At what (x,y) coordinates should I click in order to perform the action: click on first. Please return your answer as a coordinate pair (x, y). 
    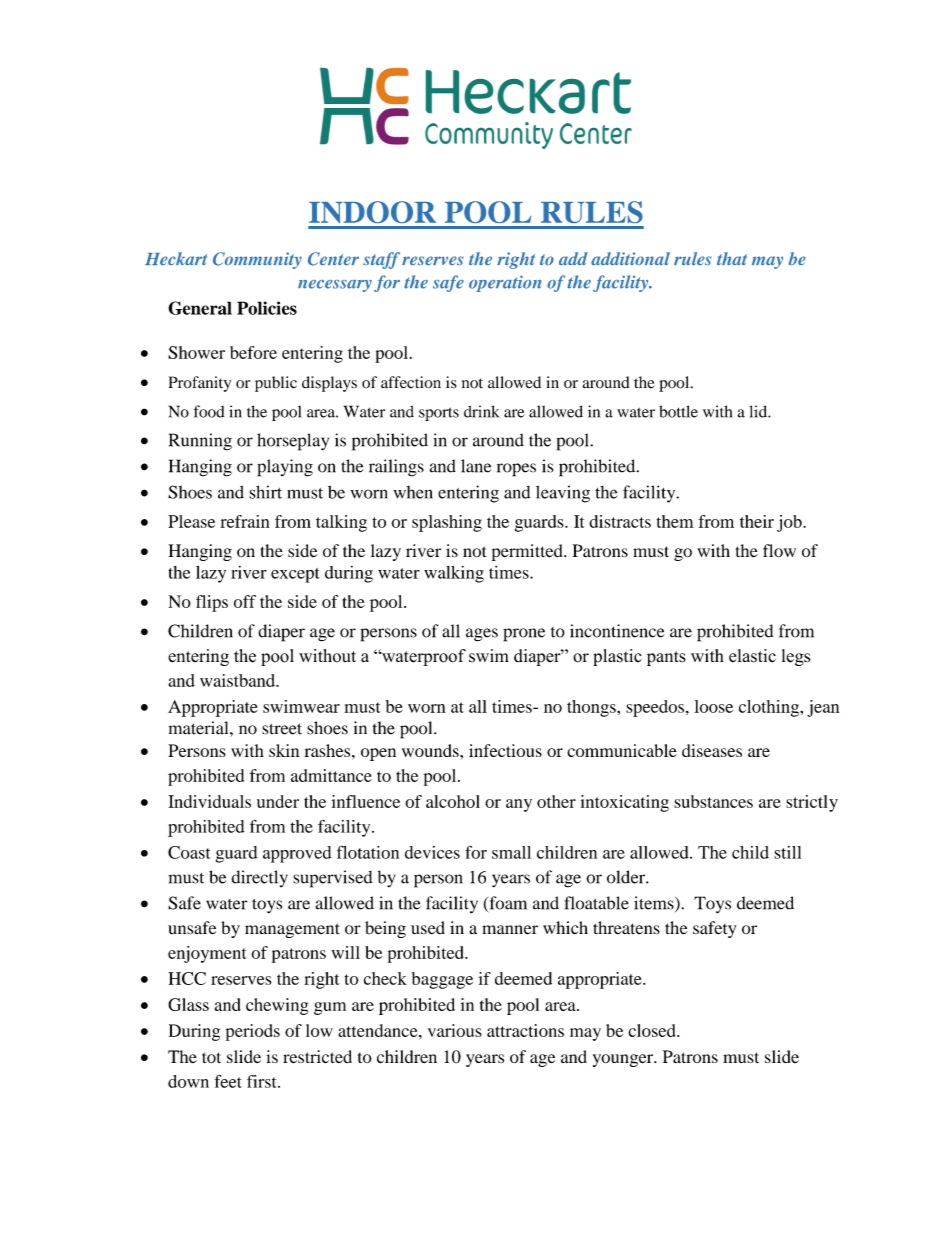
    Looking at the image, I should click on (263, 1081).
